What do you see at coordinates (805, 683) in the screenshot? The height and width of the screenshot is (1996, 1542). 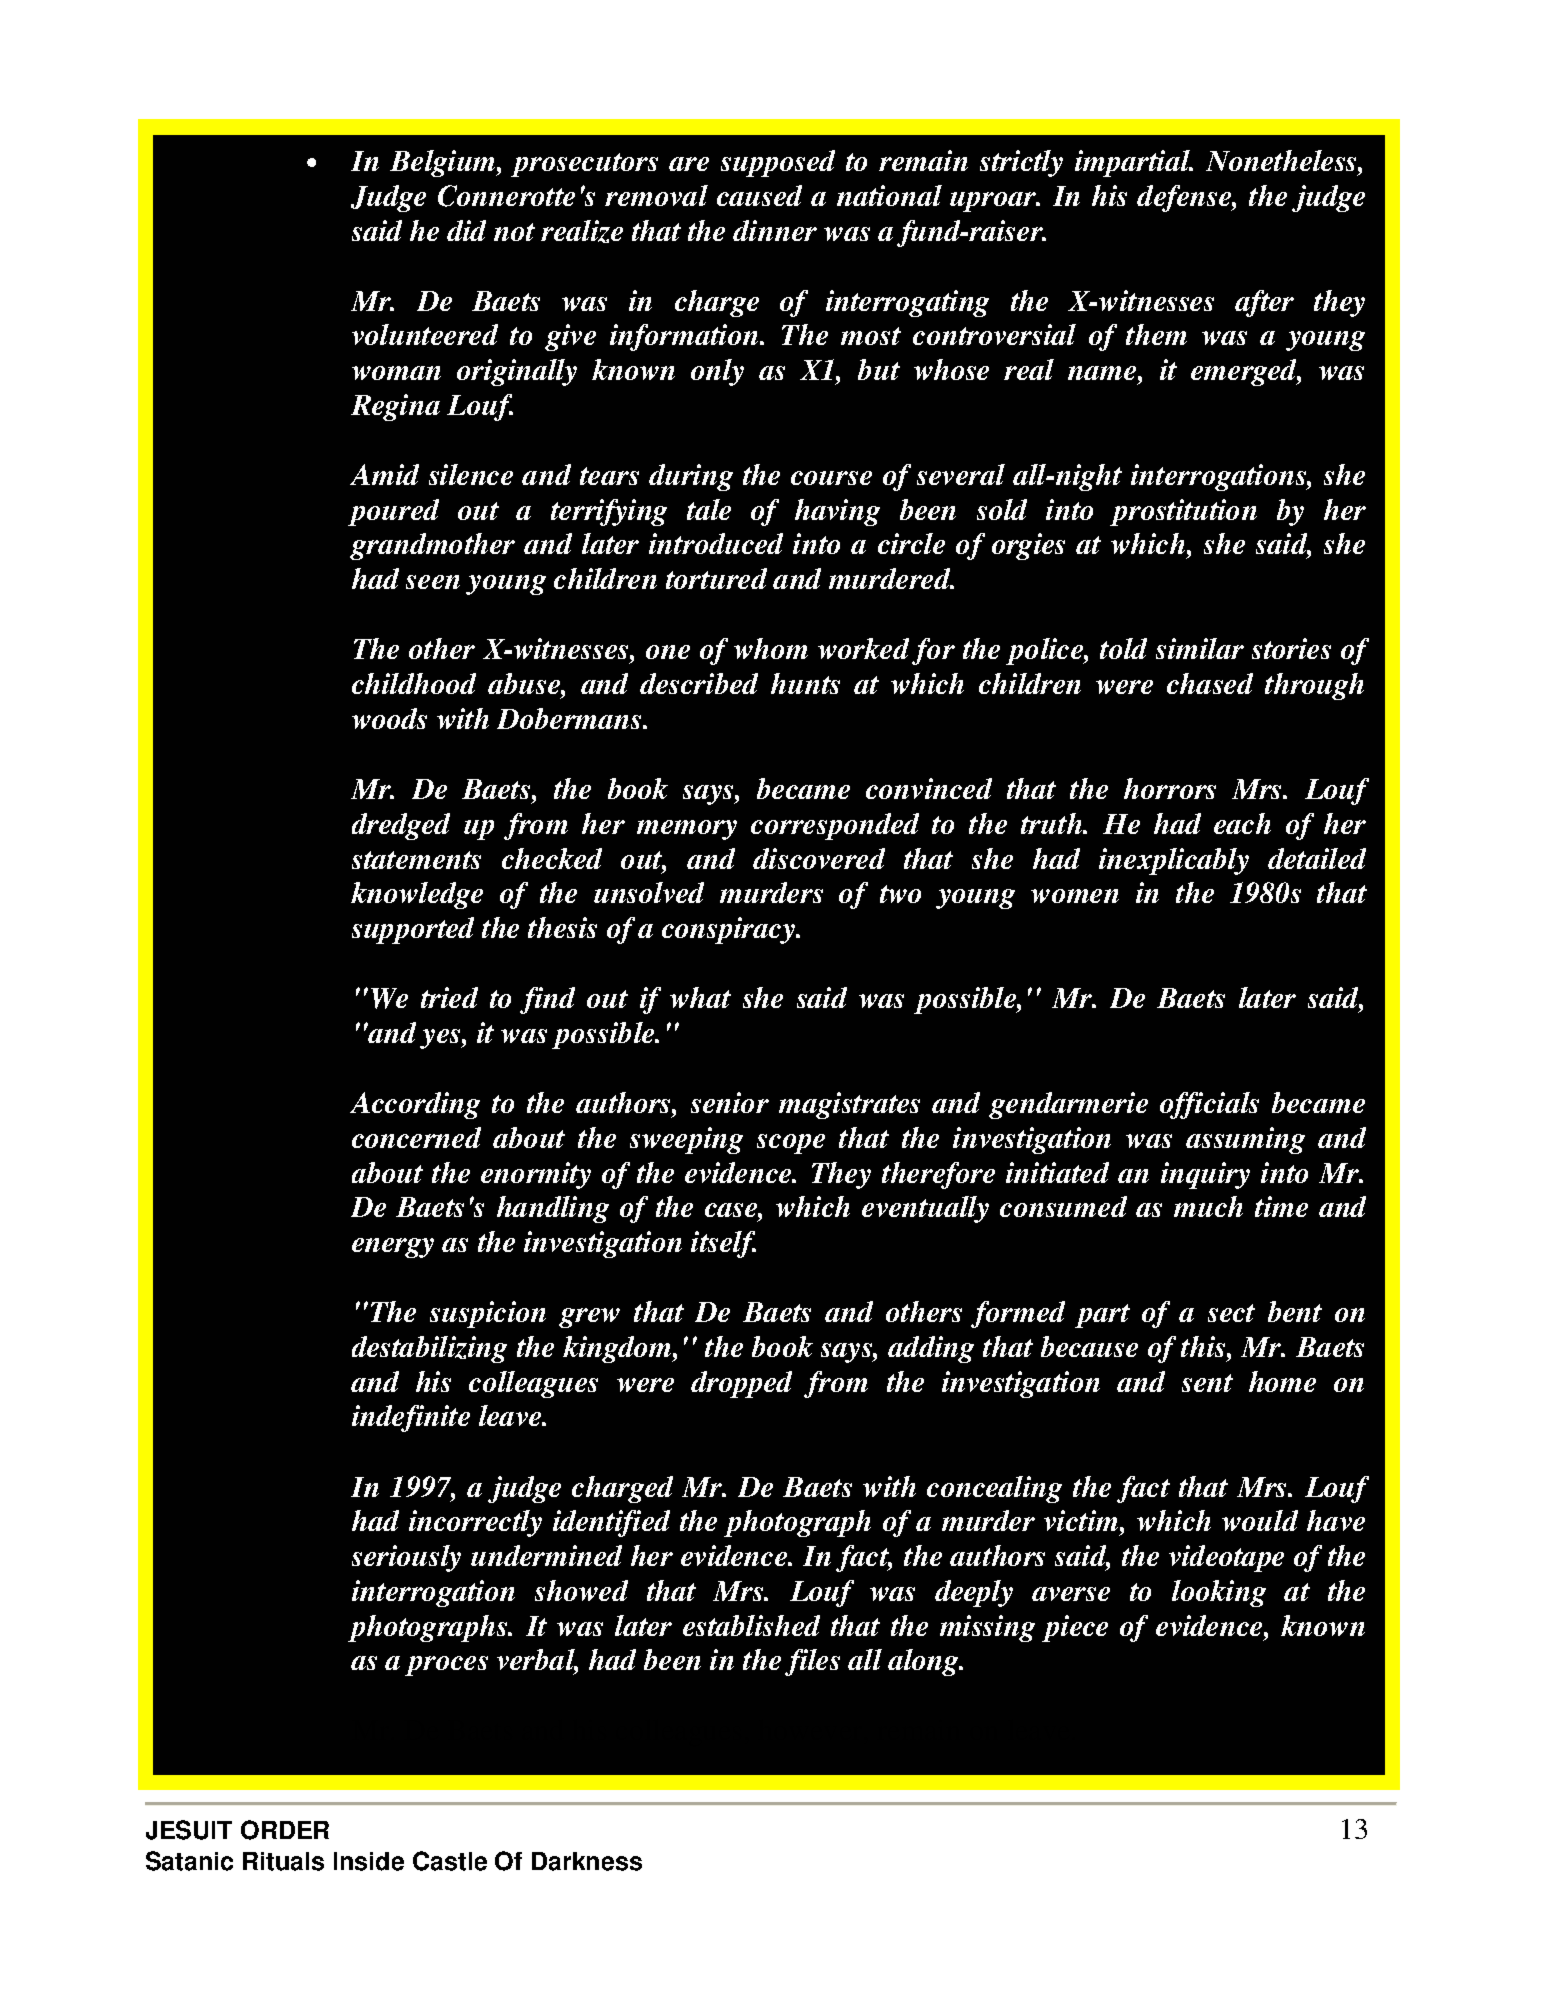 I see `hunts` at bounding box center [805, 683].
